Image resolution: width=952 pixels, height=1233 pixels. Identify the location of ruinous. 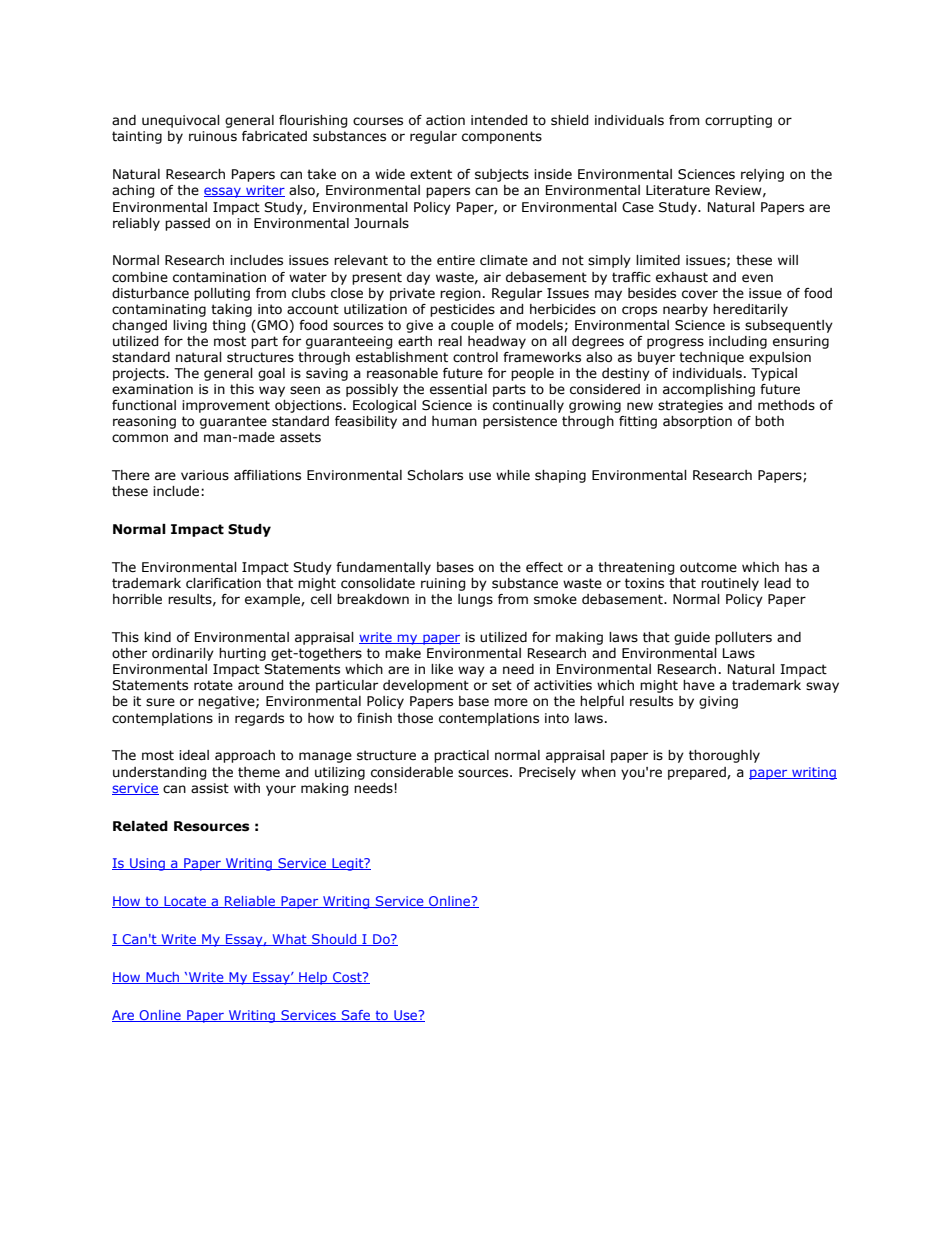
(213, 136).
